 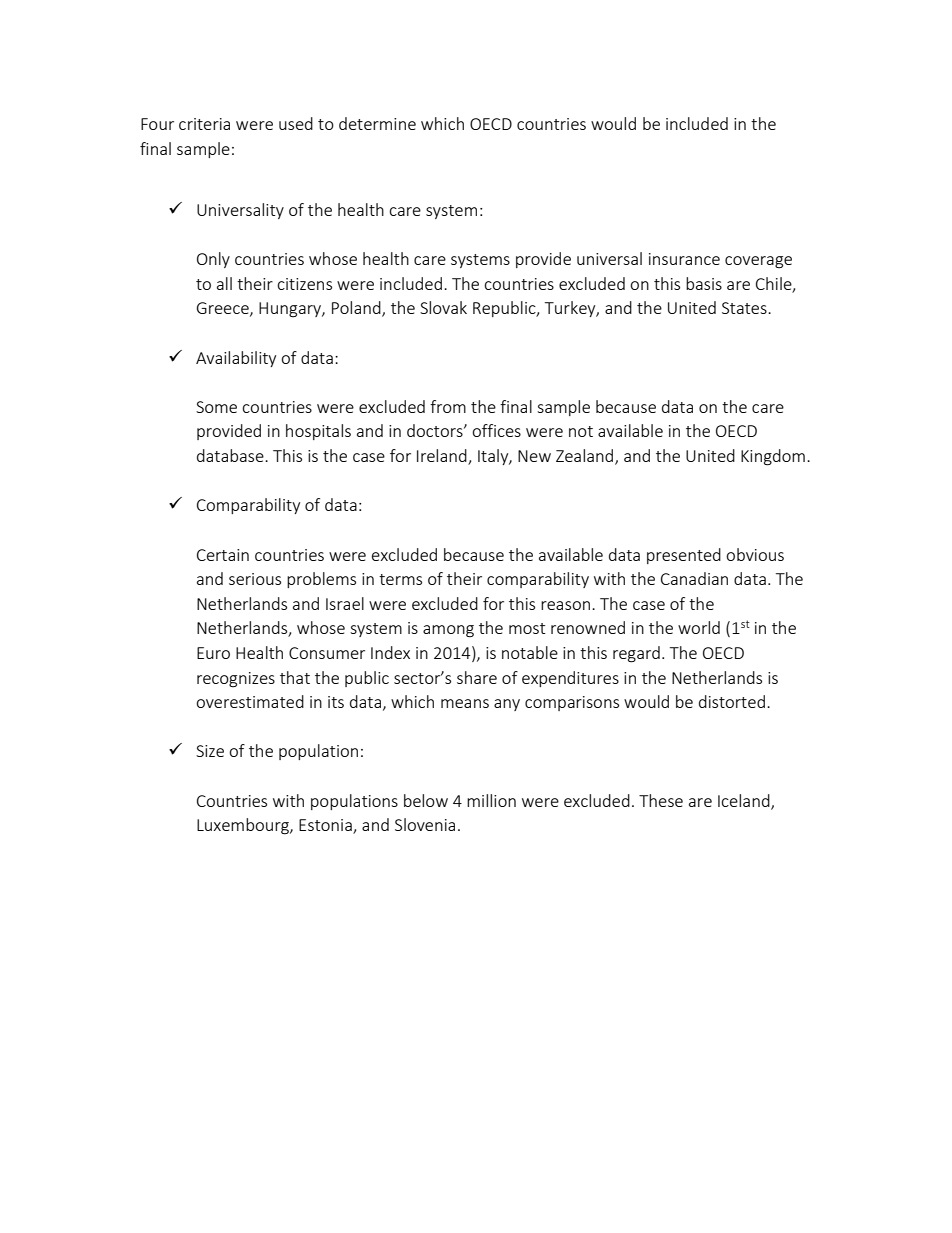 What do you see at coordinates (255, 579) in the screenshot?
I see `serious` at bounding box center [255, 579].
